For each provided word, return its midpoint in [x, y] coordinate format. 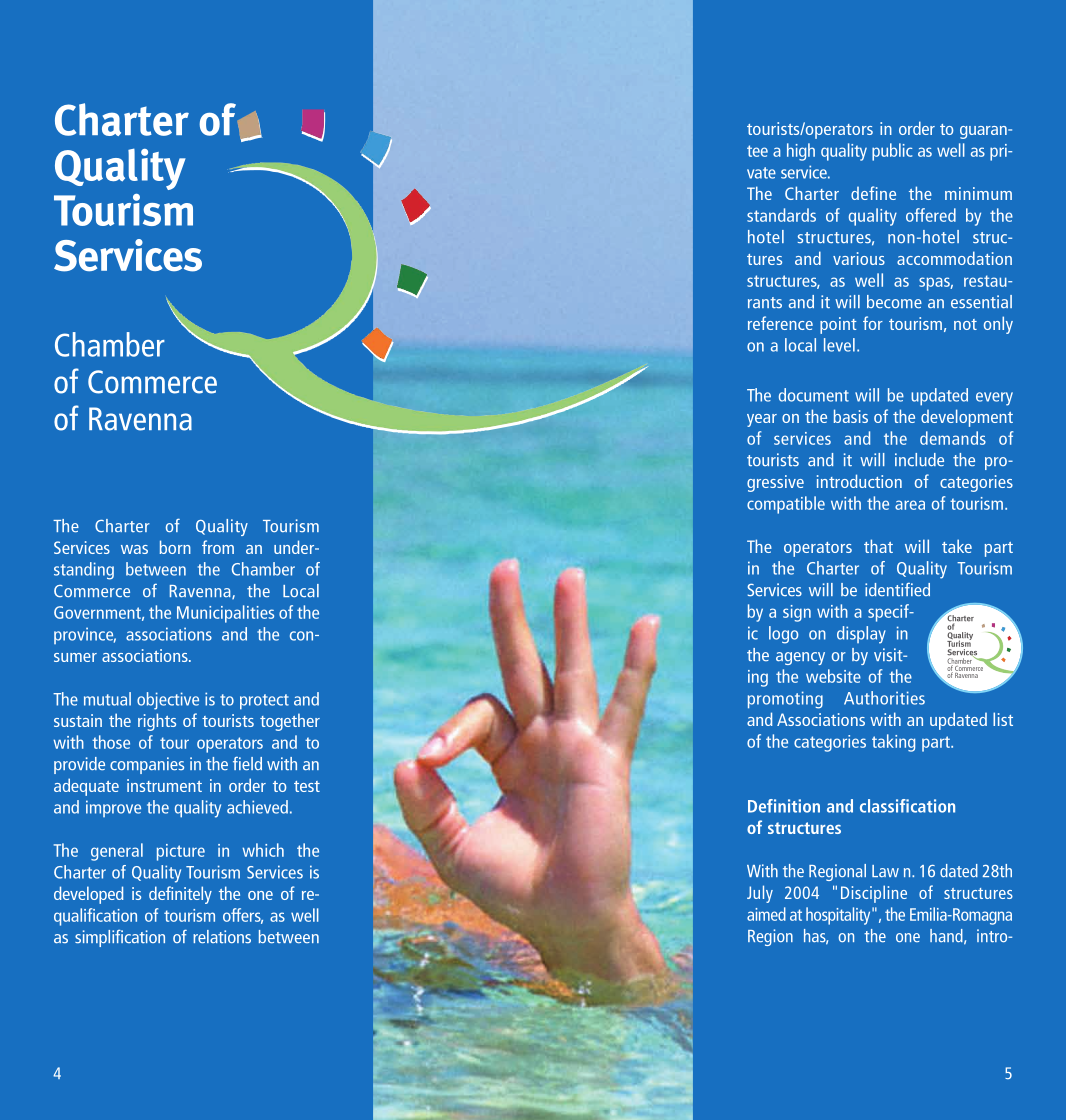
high [801, 152]
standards [781, 215]
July [760, 894]
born [175, 547]
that [878, 546]
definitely [180, 895]
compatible [786, 505]
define [873, 193]
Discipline [874, 894]
